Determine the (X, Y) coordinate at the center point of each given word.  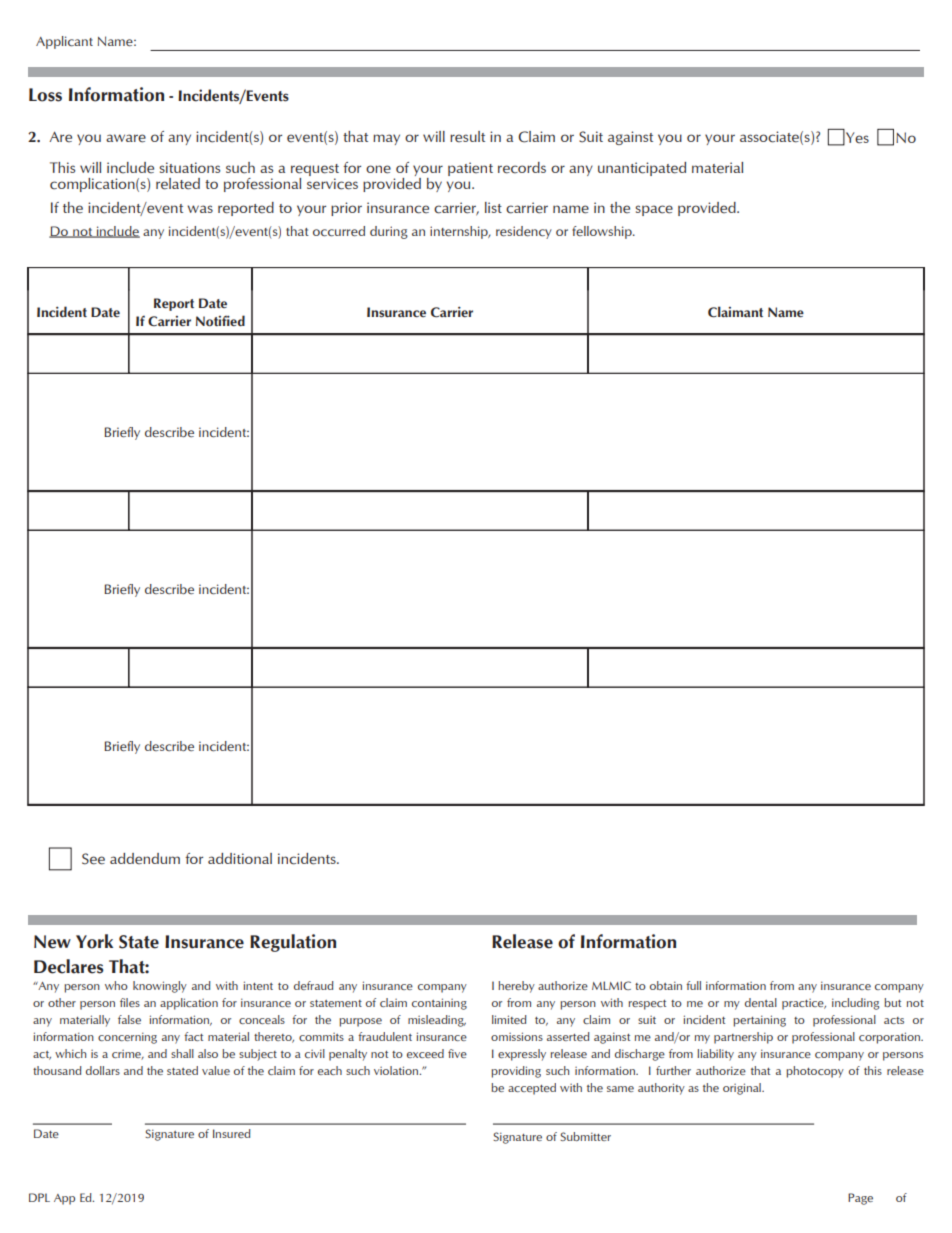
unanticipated (642, 169)
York (94, 941)
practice (804, 1004)
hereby (516, 987)
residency (524, 232)
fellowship (603, 232)
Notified (220, 321)
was (200, 209)
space (654, 210)
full (693, 985)
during (389, 232)
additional (240, 858)
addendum (145, 859)
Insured (232, 1133)
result (467, 137)
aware (126, 138)
